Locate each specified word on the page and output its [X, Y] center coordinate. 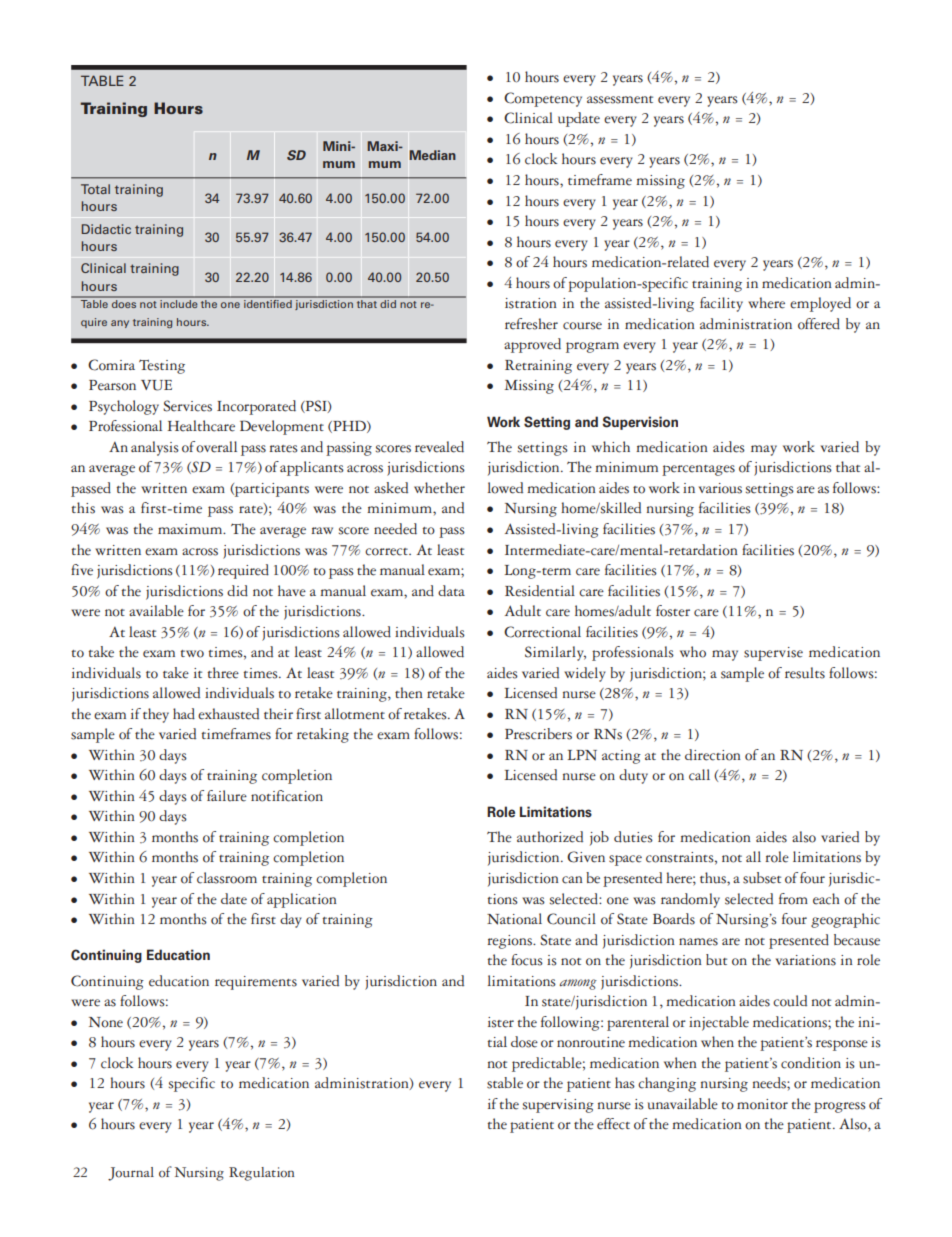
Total [95, 189]
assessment [620, 100]
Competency [543, 99]
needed [395, 529]
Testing [162, 366]
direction [713, 755]
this [83, 508]
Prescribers [538, 734]
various [720, 488]
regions [511, 942]
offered [819, 324]
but [716, 960]
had [184, 714]
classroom [227, 878]
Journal [131, 1174]
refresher [531, 324]
